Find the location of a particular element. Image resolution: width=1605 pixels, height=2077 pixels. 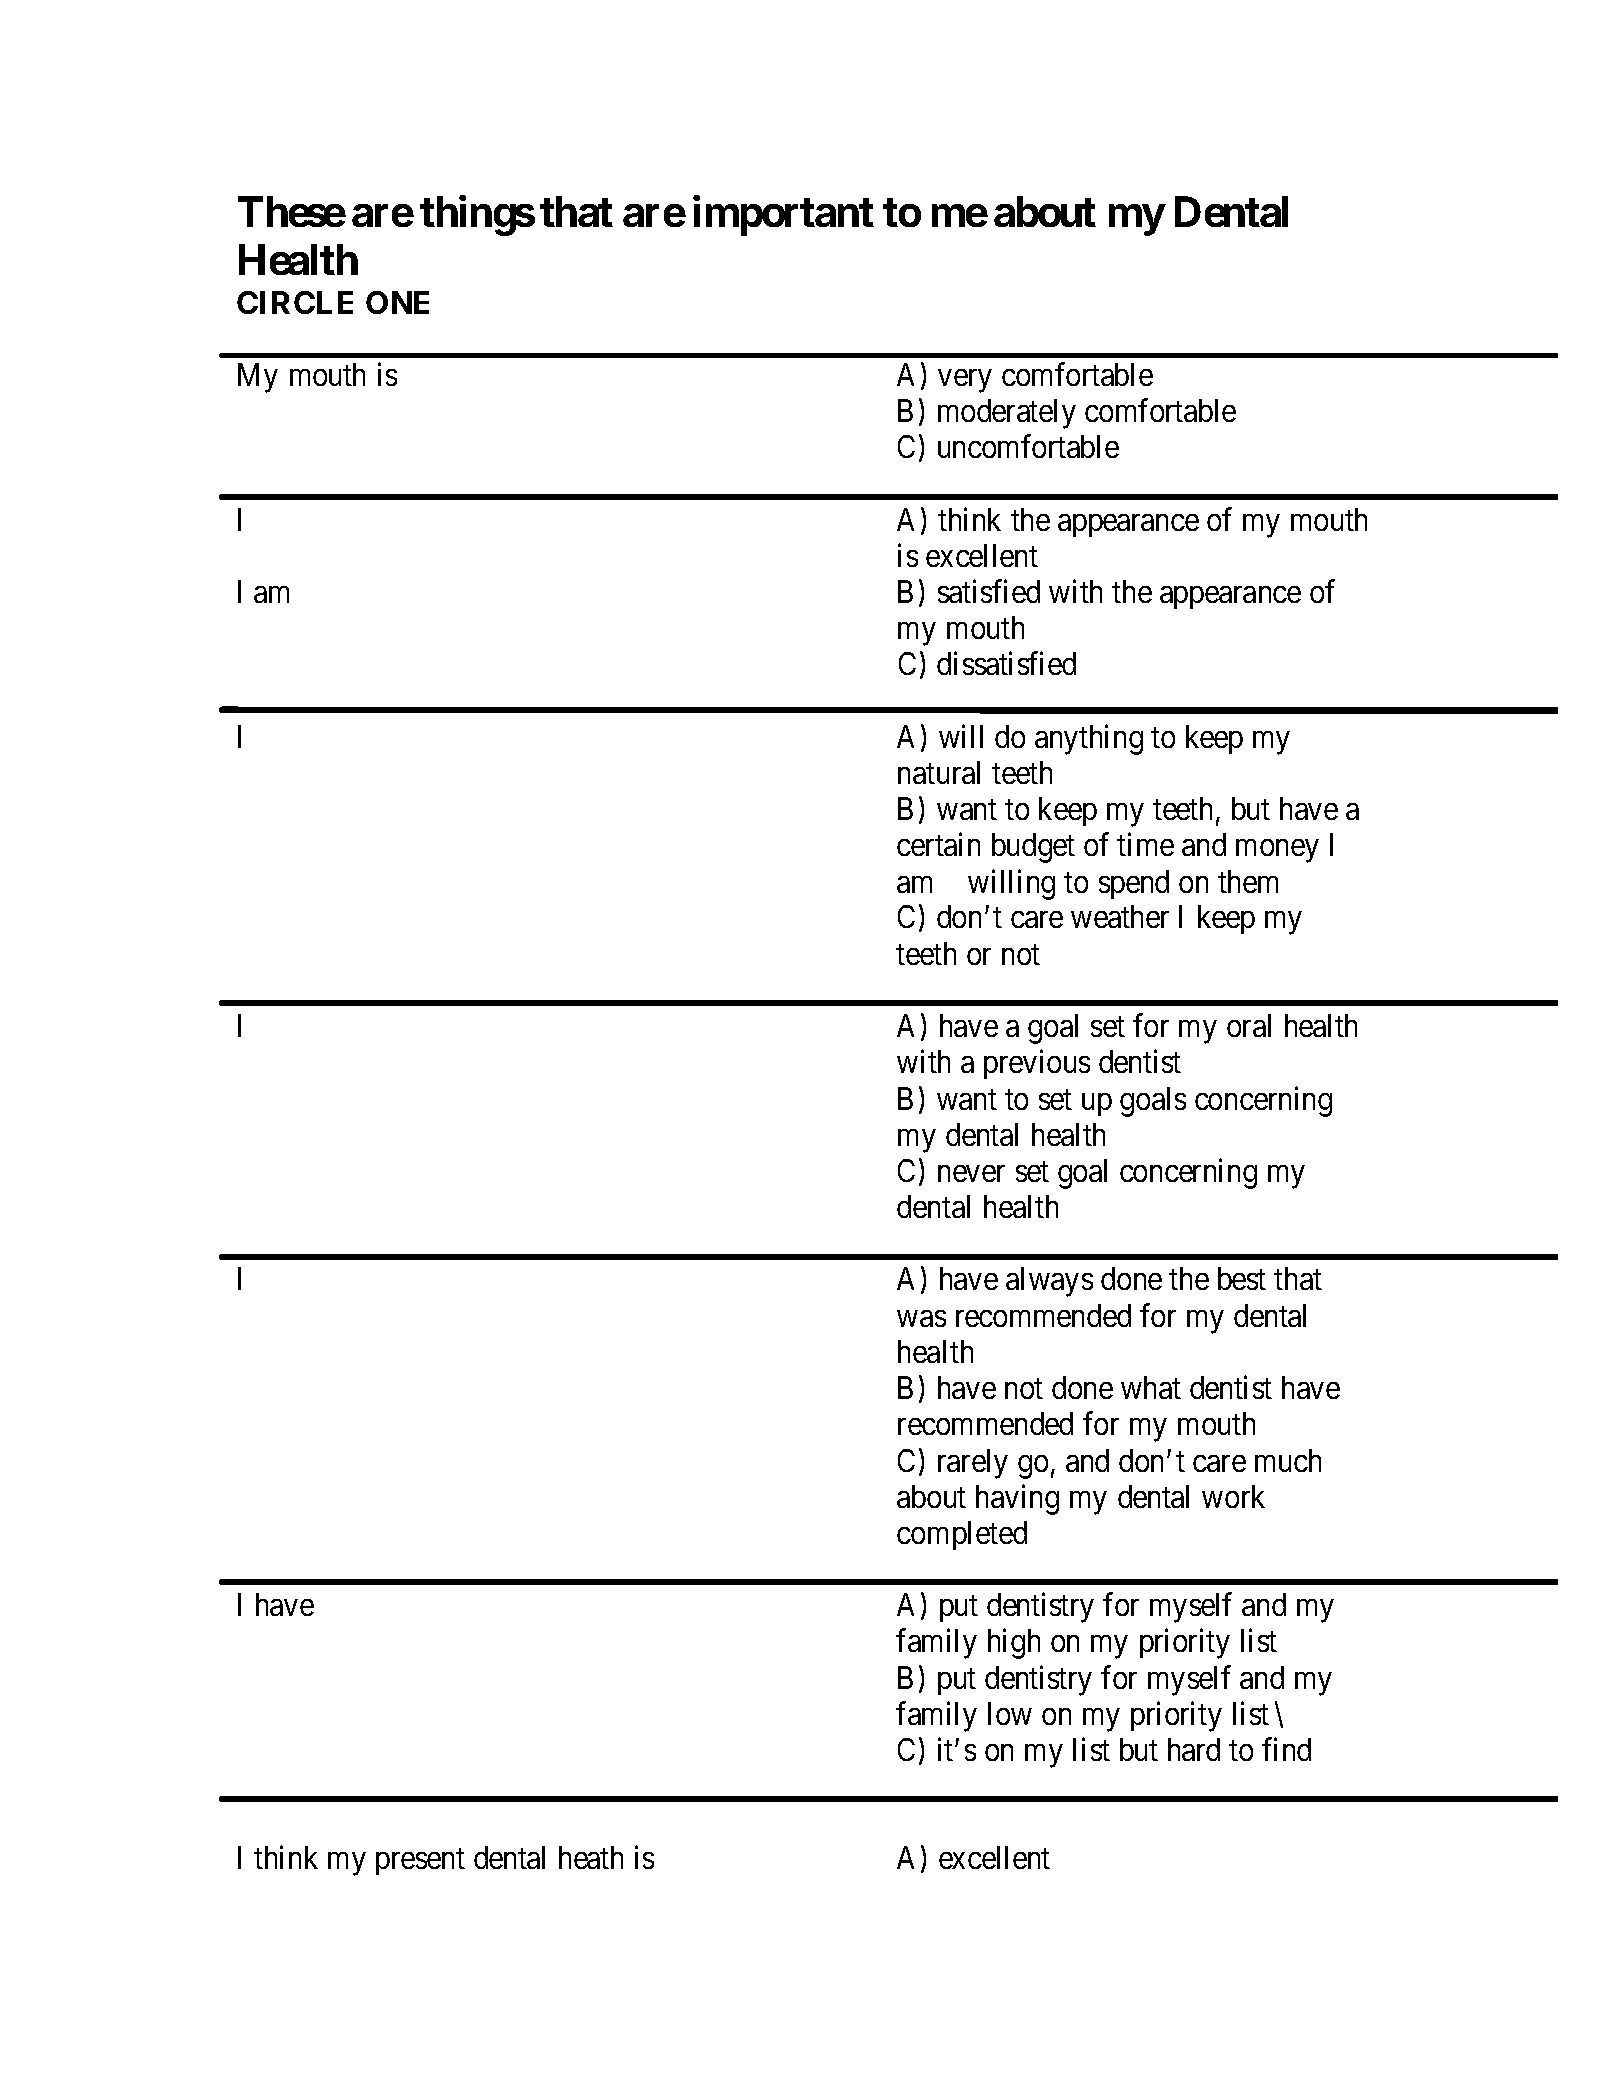

never is located at coordinates (971, 1174).
